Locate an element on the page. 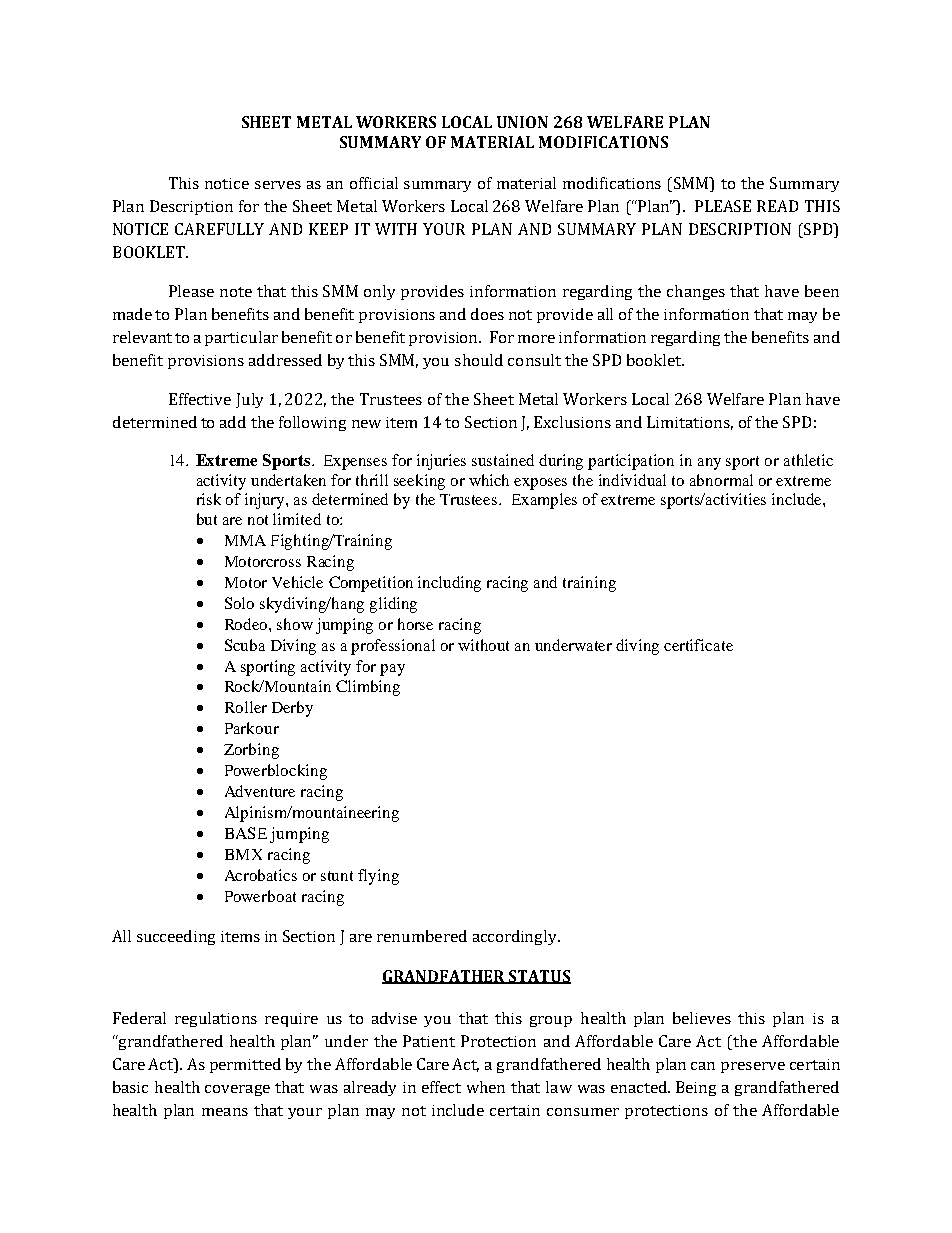 The width and height of the page is (952, 1233). coverage is located at coordinates (237, 1090).
